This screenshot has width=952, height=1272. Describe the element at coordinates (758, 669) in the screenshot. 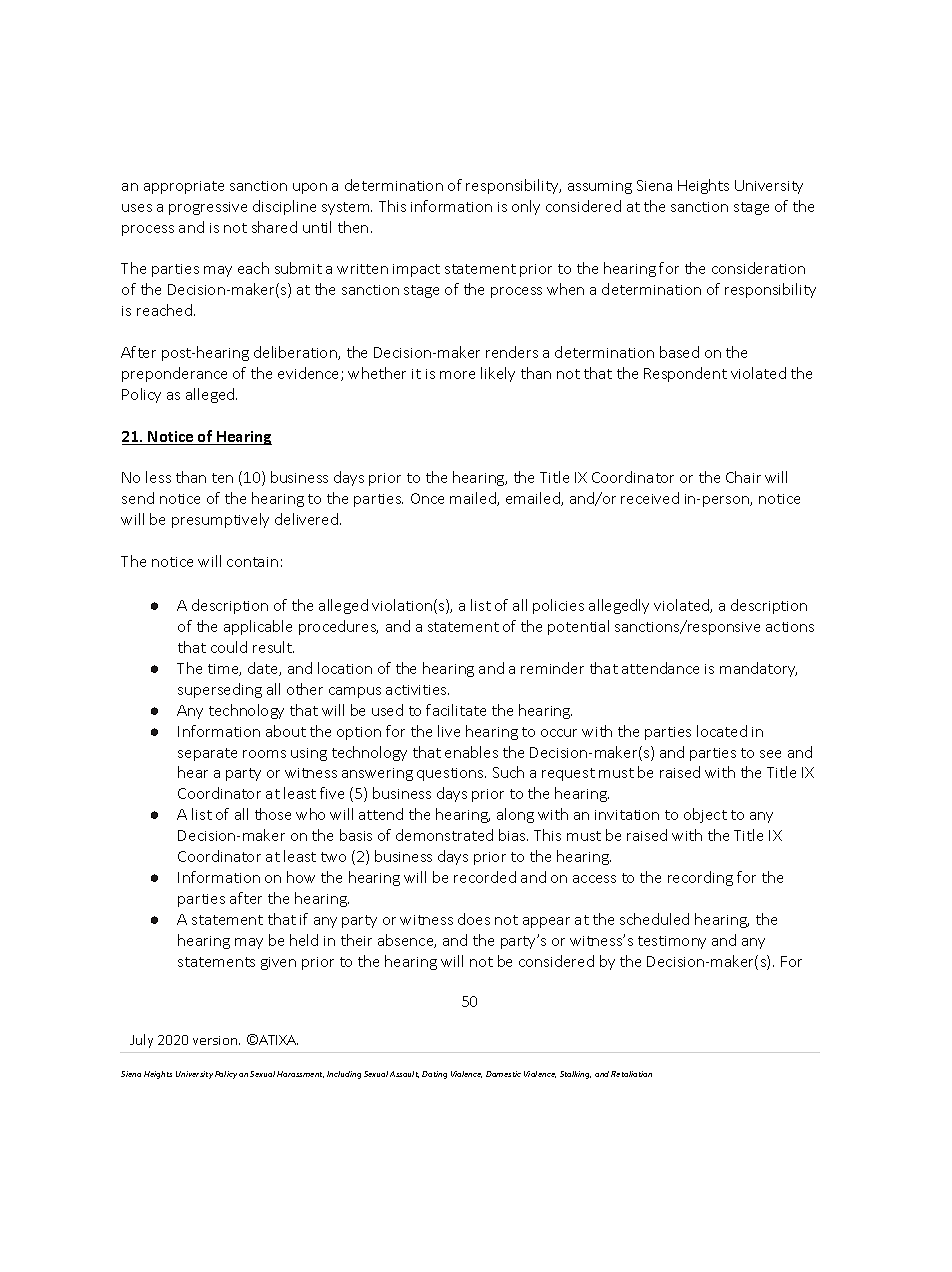

I see `mandatory` at that location.
